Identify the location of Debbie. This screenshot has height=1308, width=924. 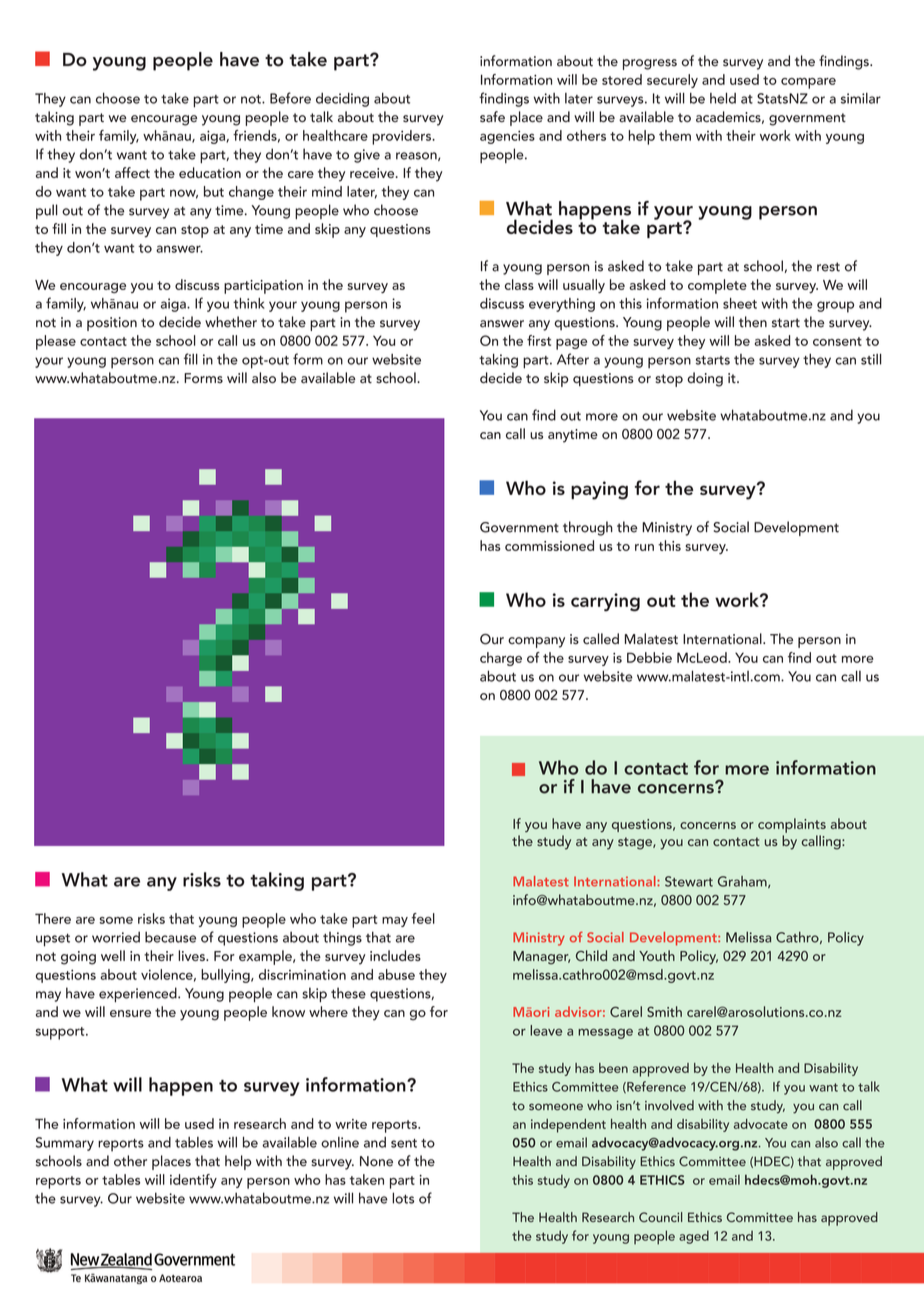
(649, 657).
